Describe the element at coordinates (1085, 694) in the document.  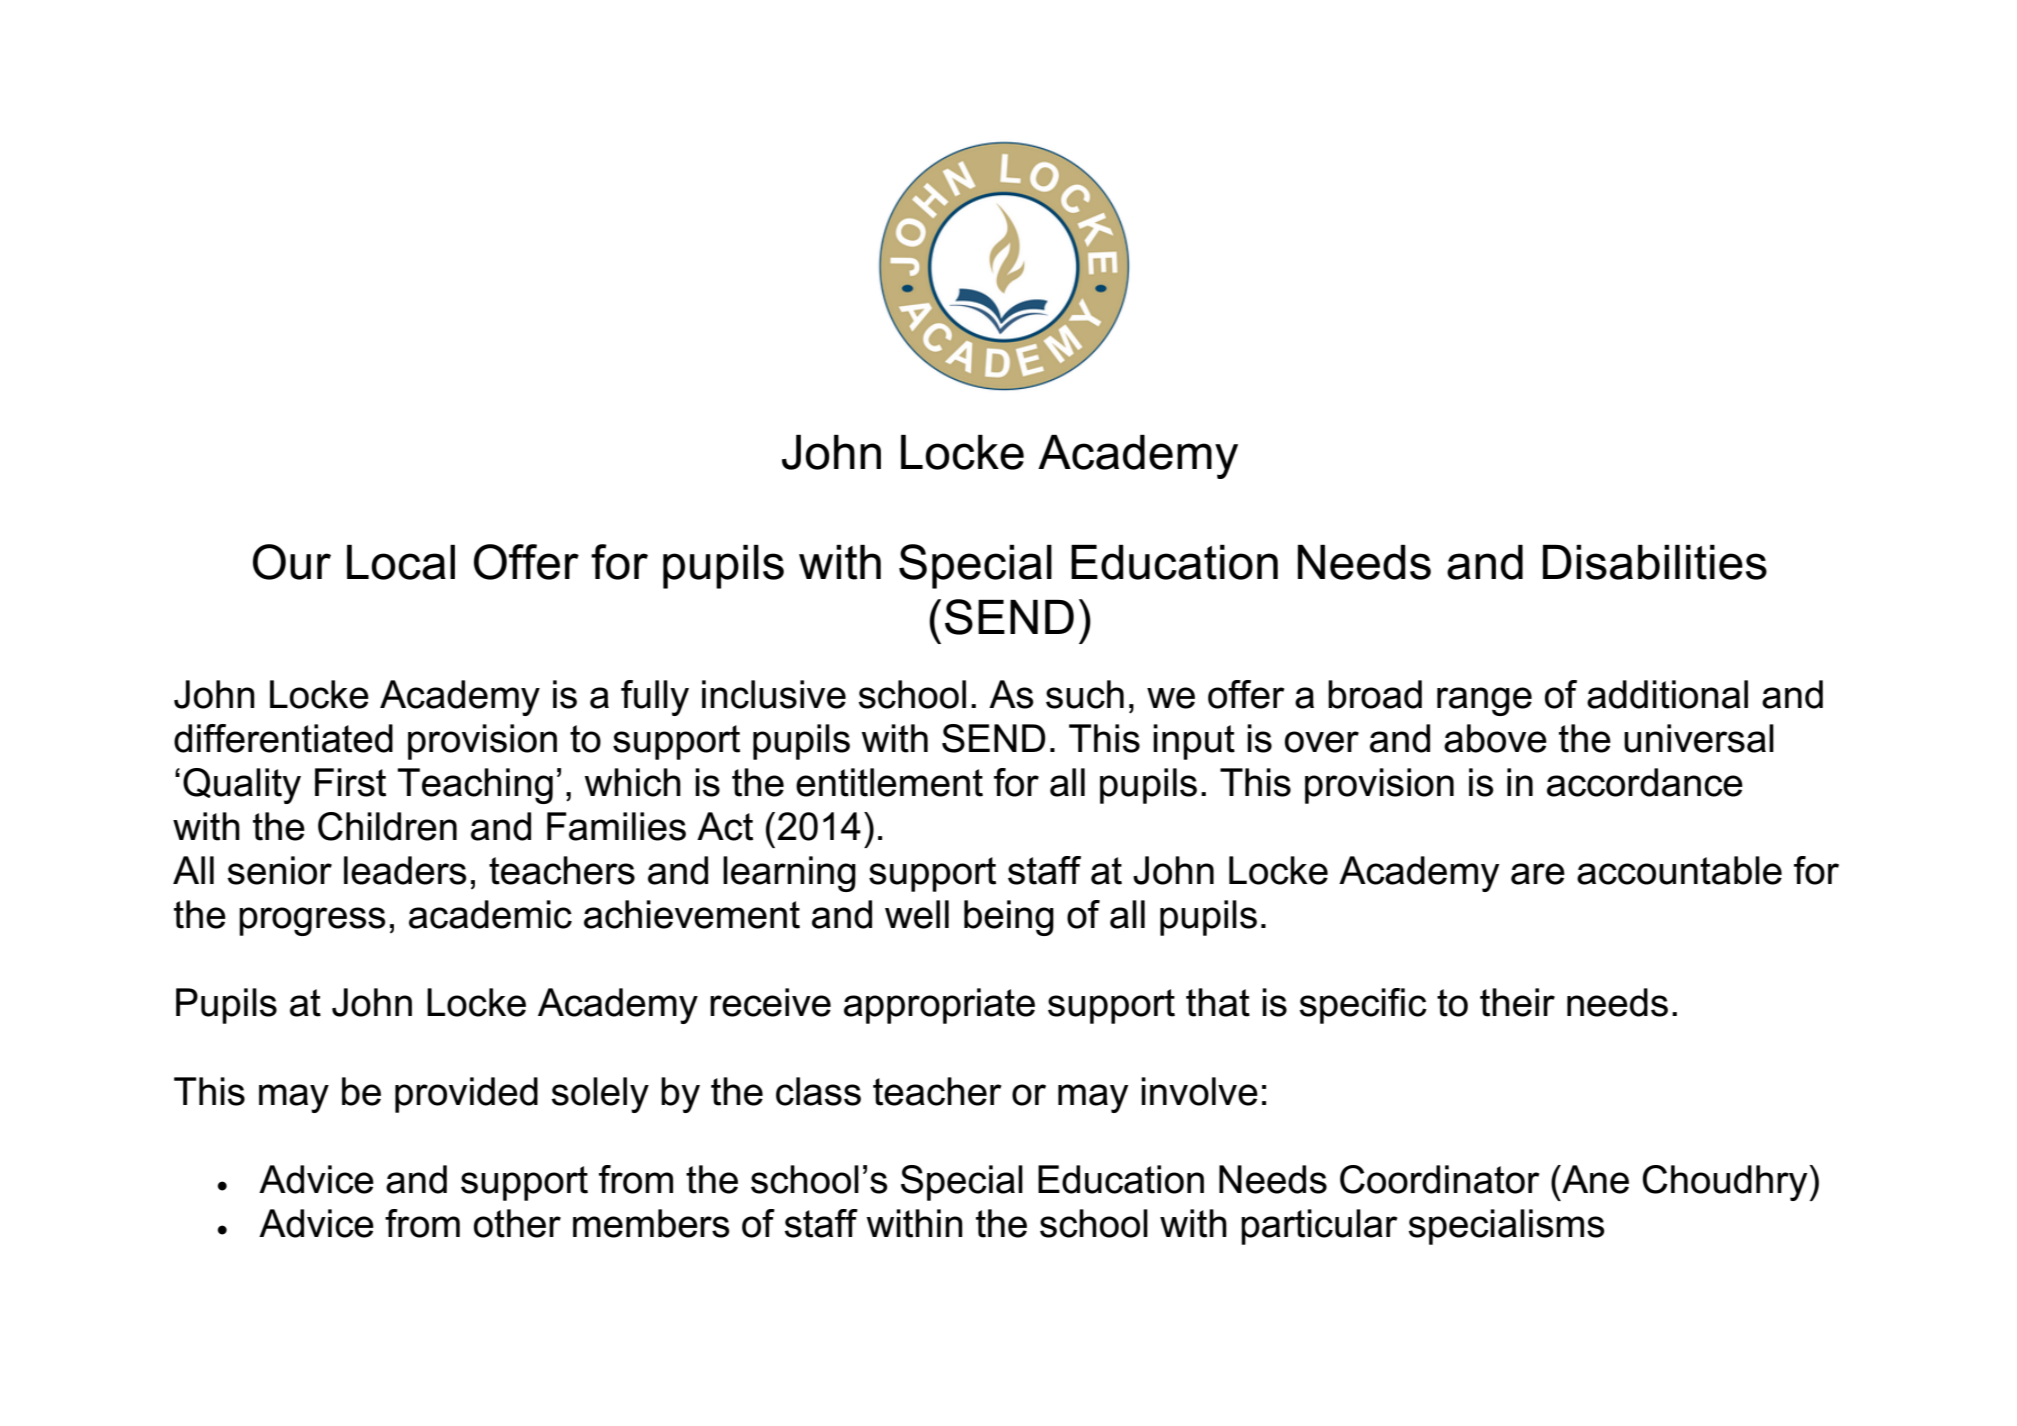
I see `such` at that location.
